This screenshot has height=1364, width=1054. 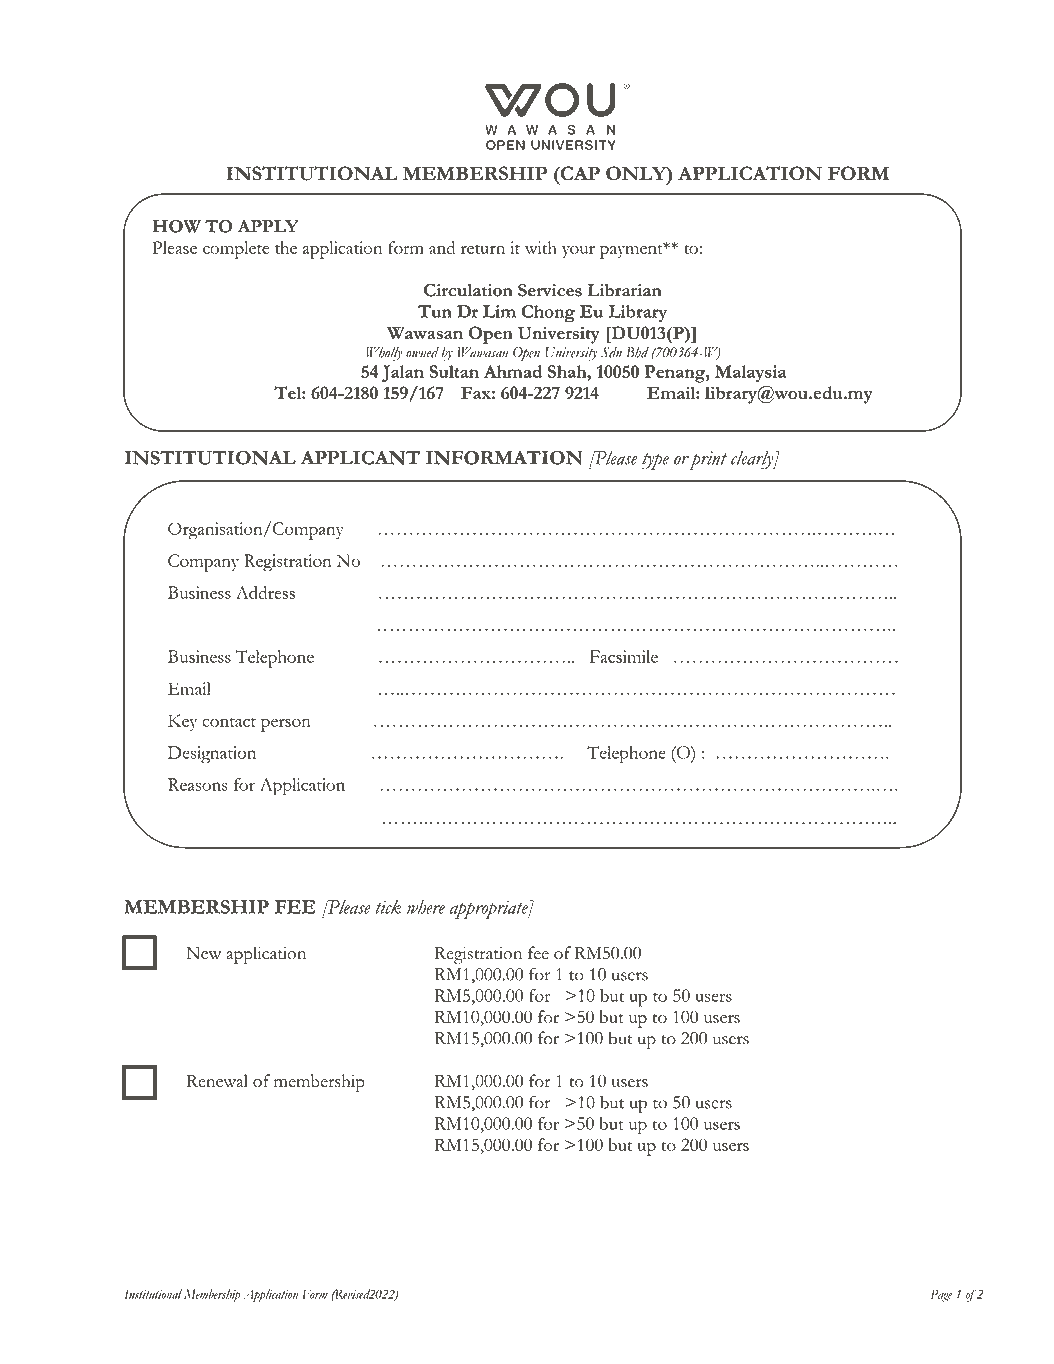 What do you see at coordinates (624, 656) in the screenshot?
I see `Facsimile` at bounding box center [624, 656].
